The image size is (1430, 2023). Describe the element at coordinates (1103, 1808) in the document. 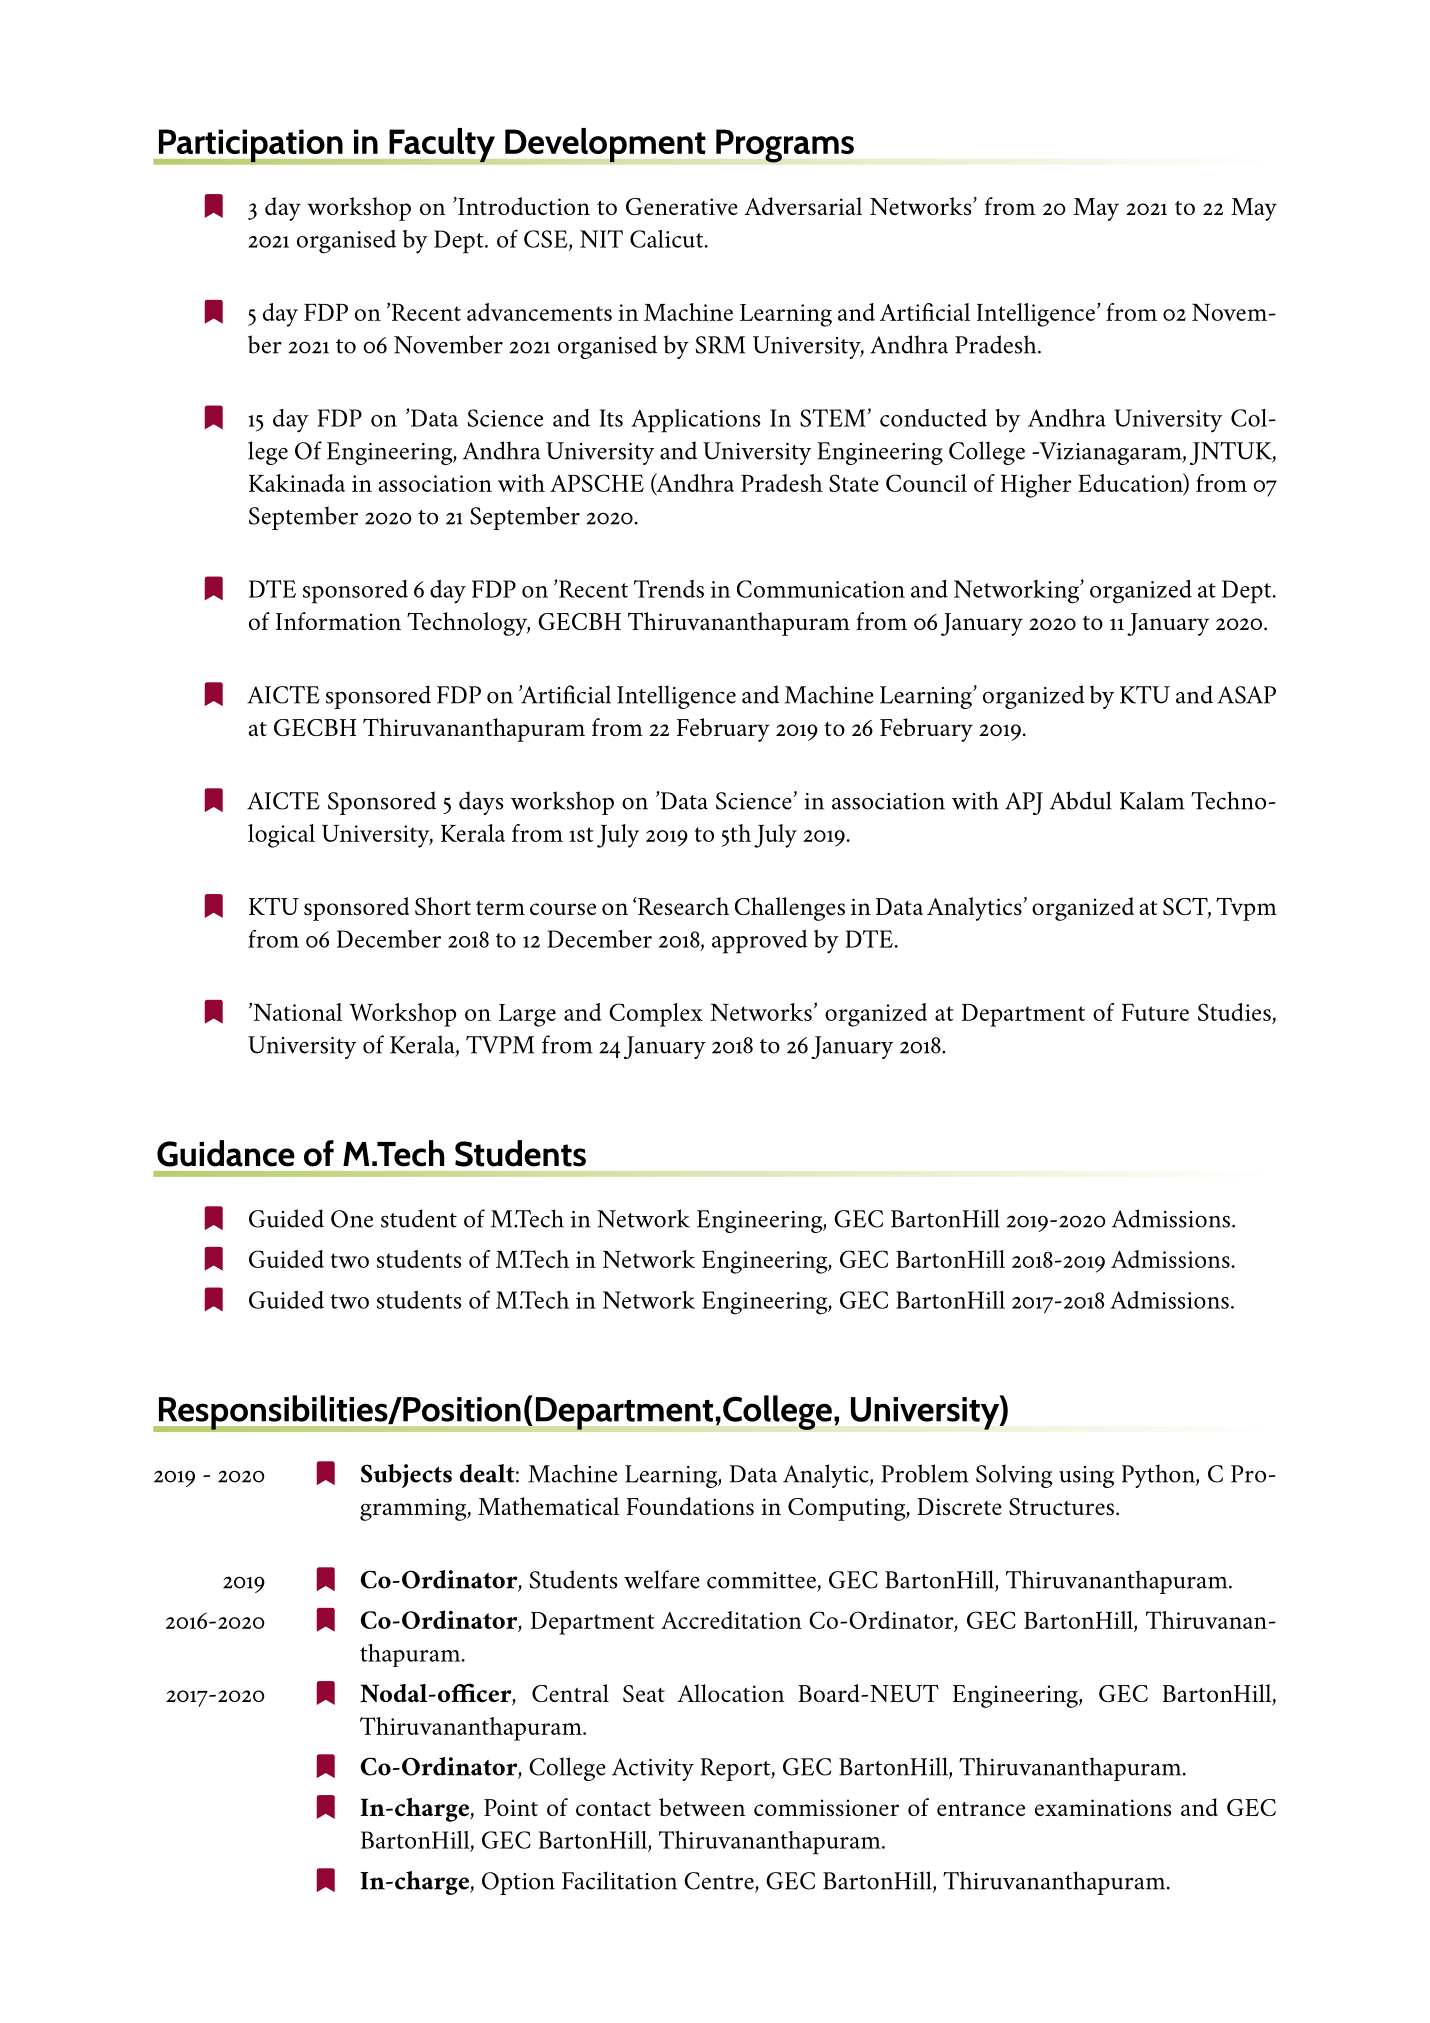

I see `examinations` at that location.
